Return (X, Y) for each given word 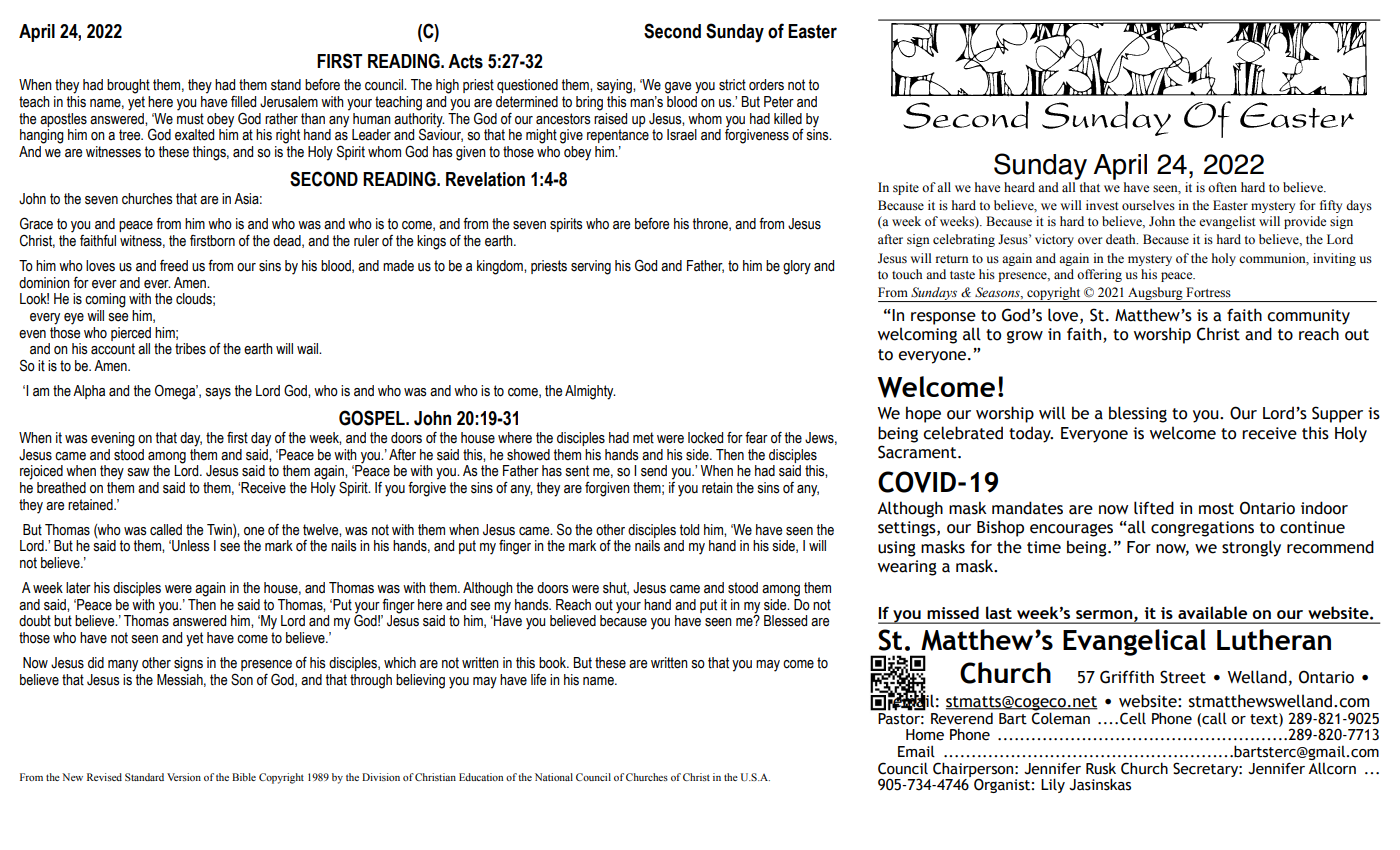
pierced (131, 334)
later (78, 588)
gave (678, 88)
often (1222, 187)
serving (591, 267)
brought (128, 86)
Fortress (1208, 292)
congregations (1202, 529)
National (554, 777)
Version (184, 777)
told (689, 530)
